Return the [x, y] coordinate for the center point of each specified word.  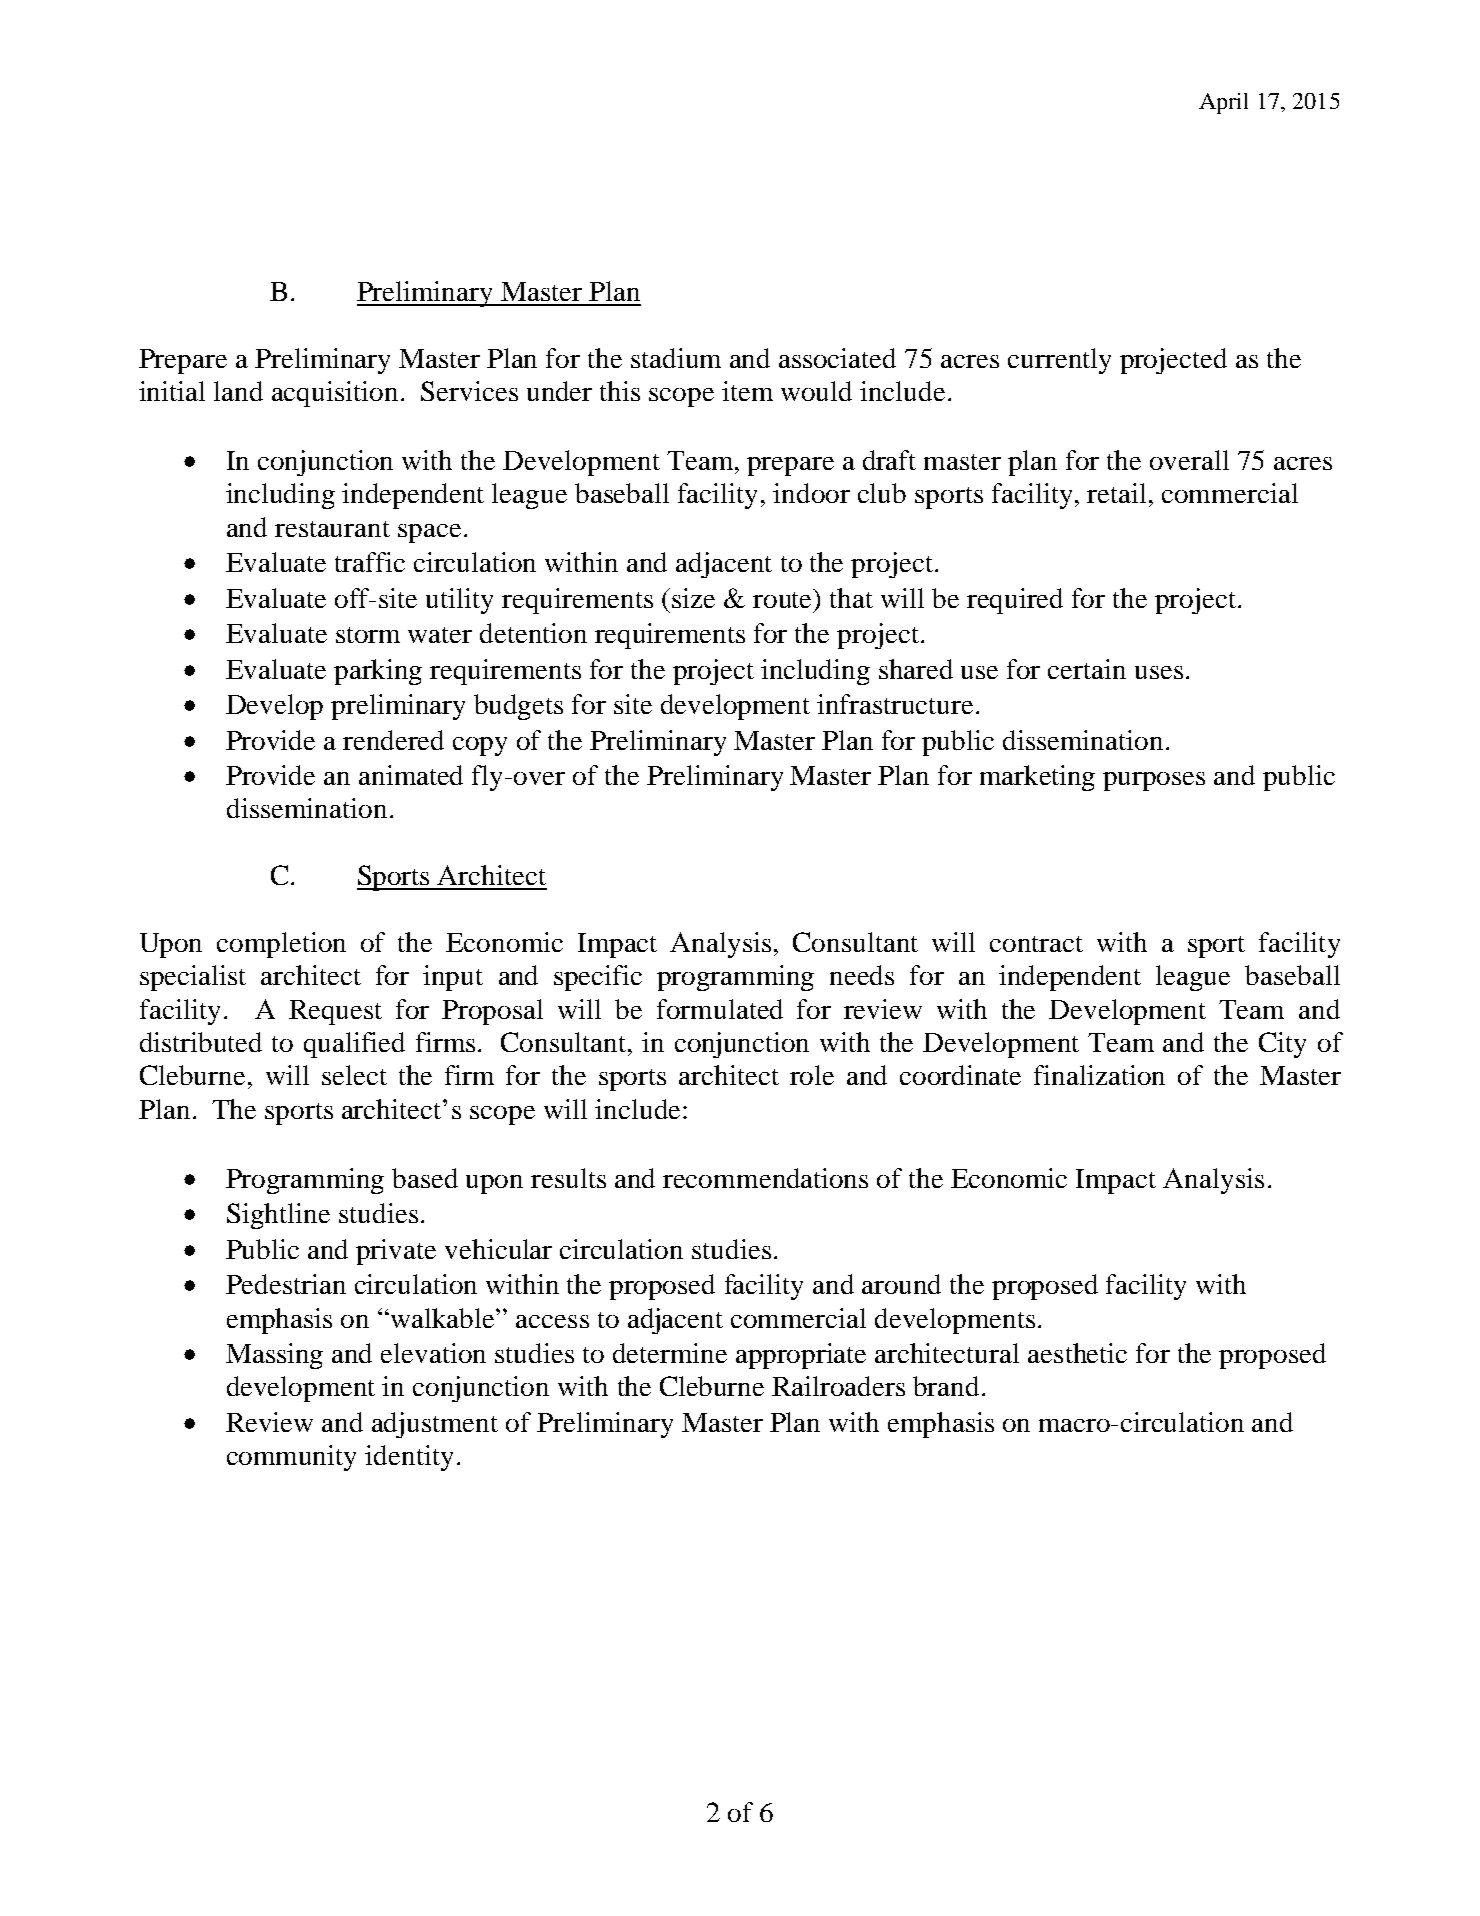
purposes [1154, 781]
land [238, 391]
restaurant [332, 529]
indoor [811, 493]
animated [411, 775]
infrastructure [895, 704]
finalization [1099, 1075]
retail [1116, 493]
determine [670, 1353]
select [354, 1075]
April [1223, 103]
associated [837, 358]
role [812, 1075]
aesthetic [1077, 1353]
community [291, 1458]
